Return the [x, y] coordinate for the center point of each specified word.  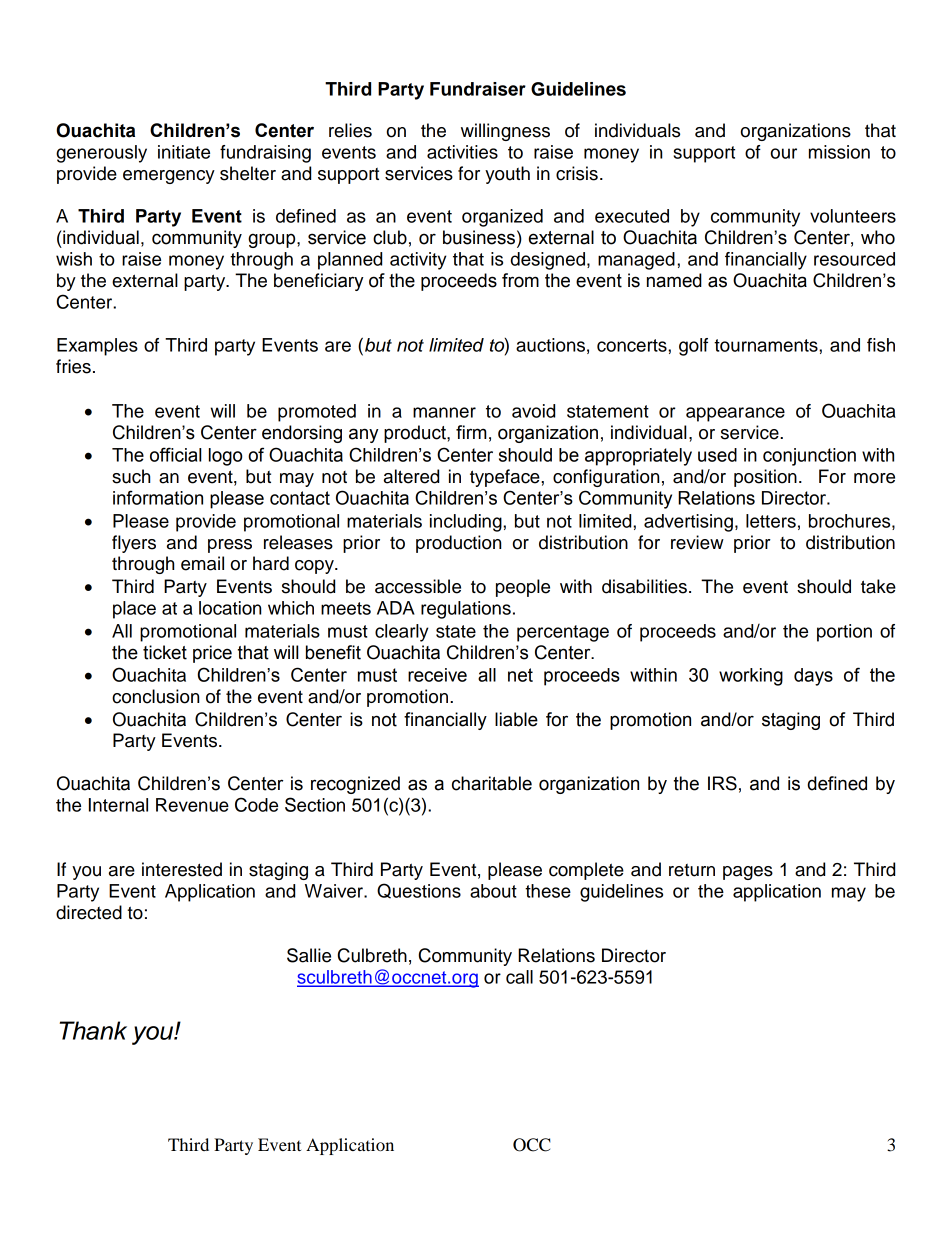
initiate [184, 152]
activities [462, 152]
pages [748, 873]
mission [839, 152]
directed [89, 912]
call [519, 977]
